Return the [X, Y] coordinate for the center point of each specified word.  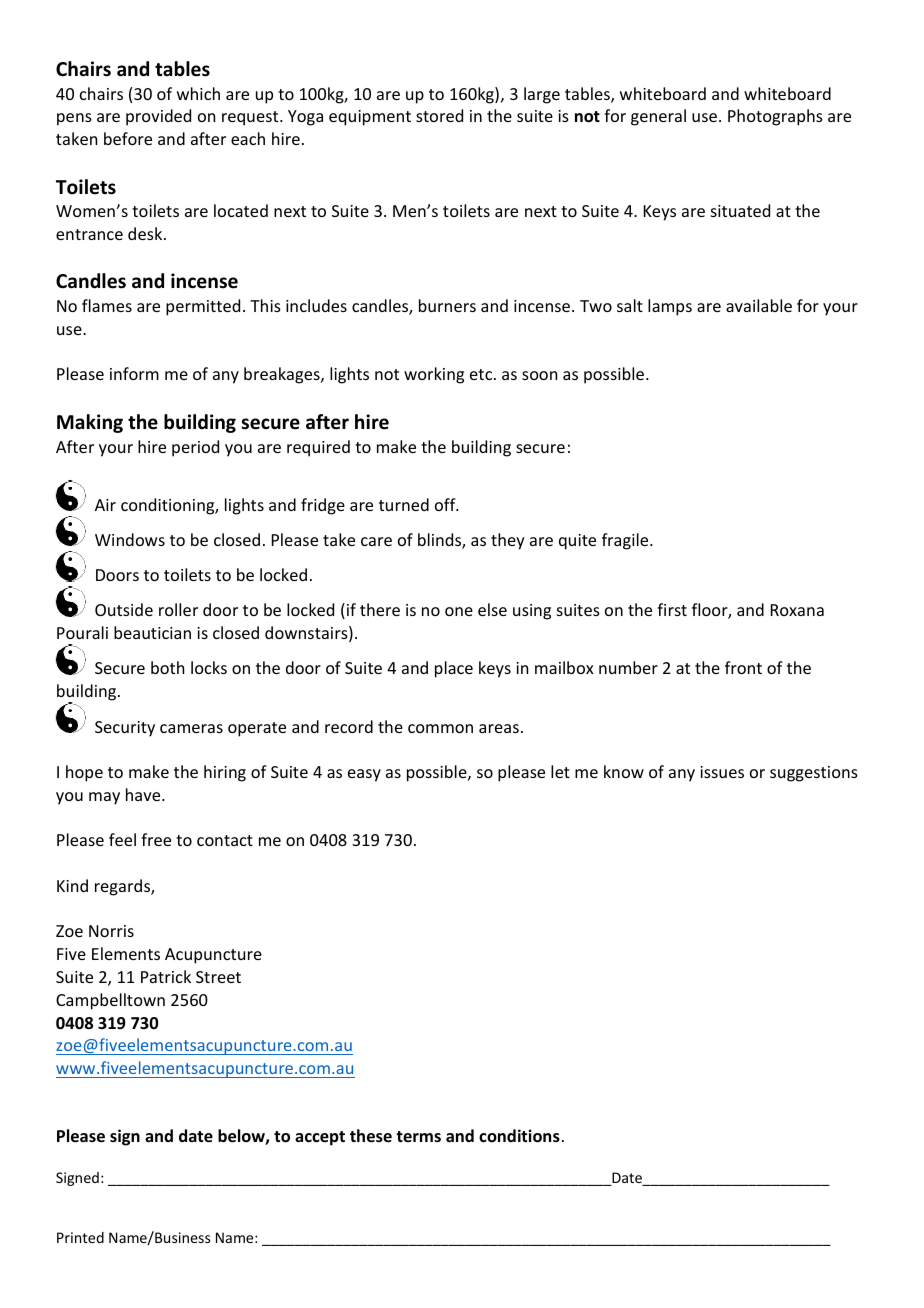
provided [158, 117]
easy [364, 775]
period [195, 448]
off [446, 504]
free [156, 839]
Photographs [775, 117]
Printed [80, 1237]
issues [722, 772]
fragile [626, 541]
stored [439, 115]
